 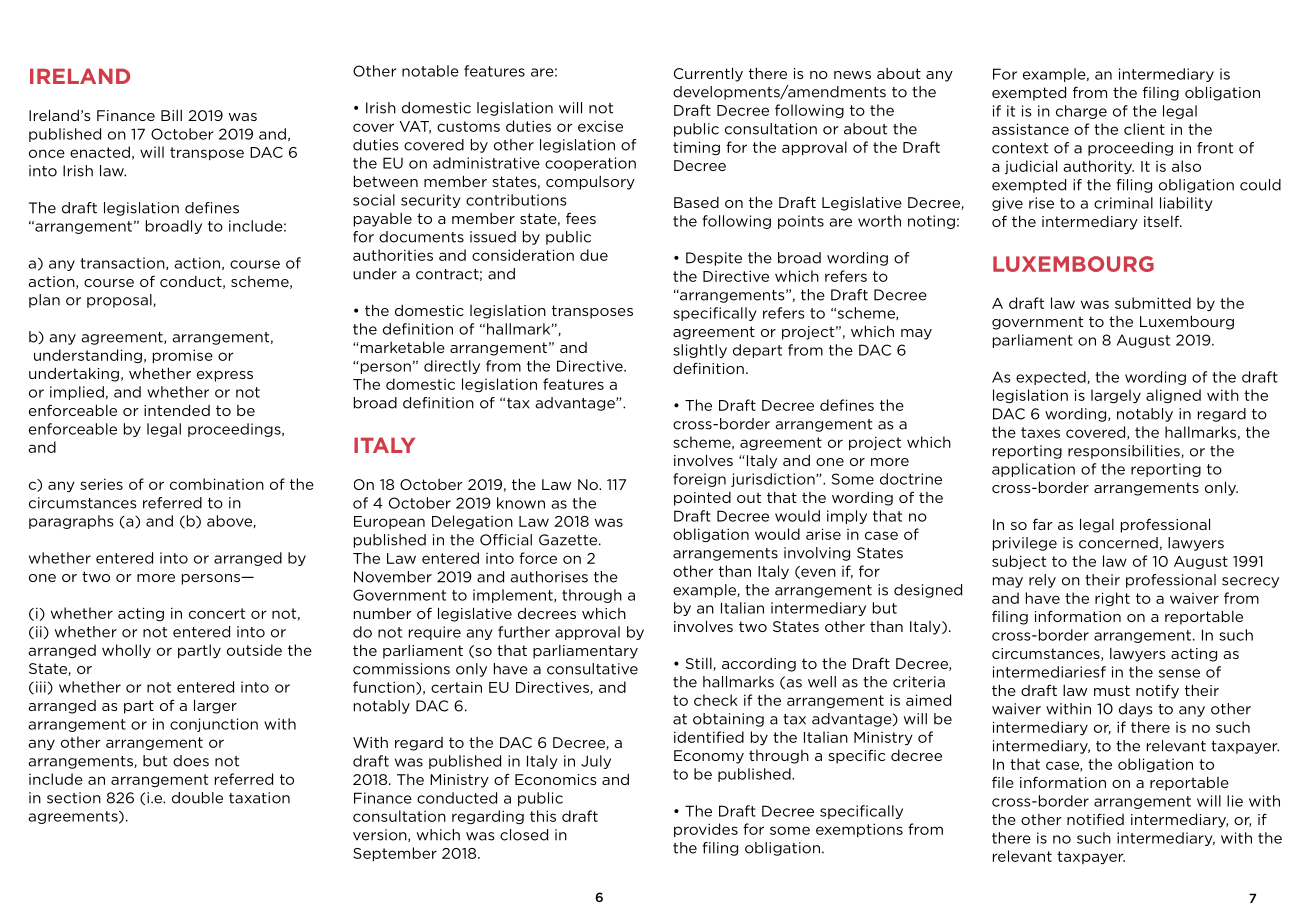 I want to click on notified, so click(x=1095, y=819).
